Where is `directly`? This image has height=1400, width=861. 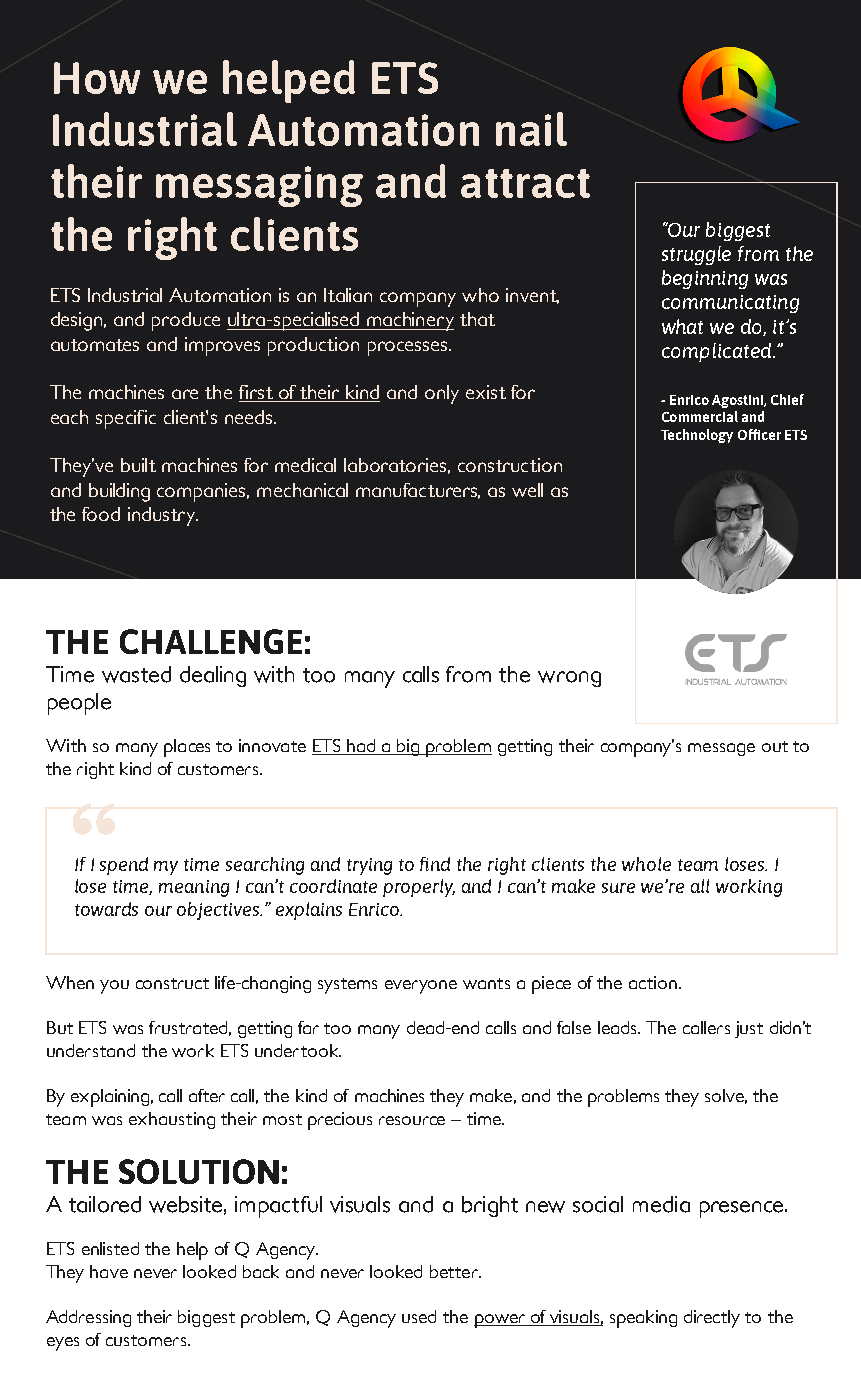 directly is located at coordinates (712, 1319).
